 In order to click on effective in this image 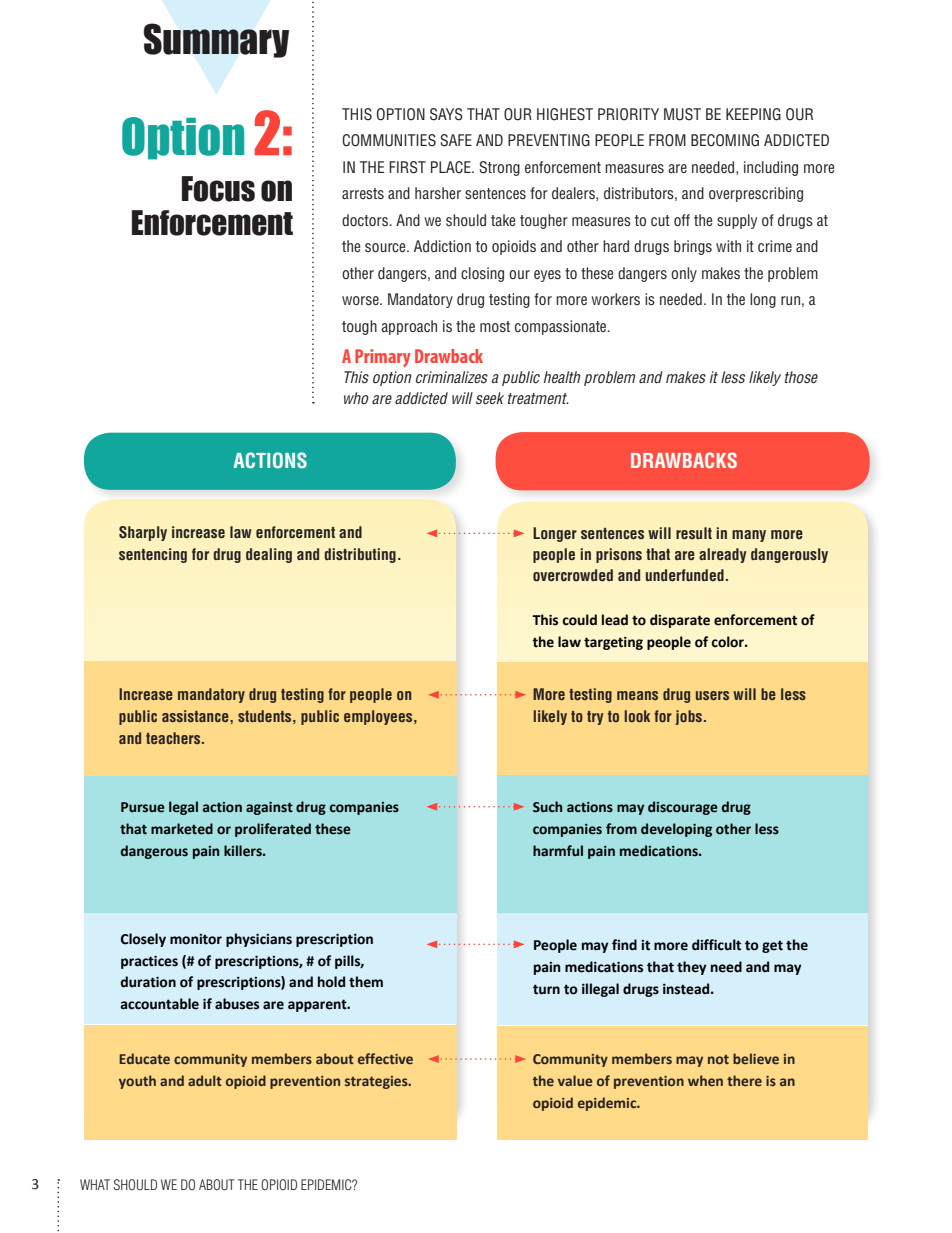, I will do `click(385, 1058)`.
